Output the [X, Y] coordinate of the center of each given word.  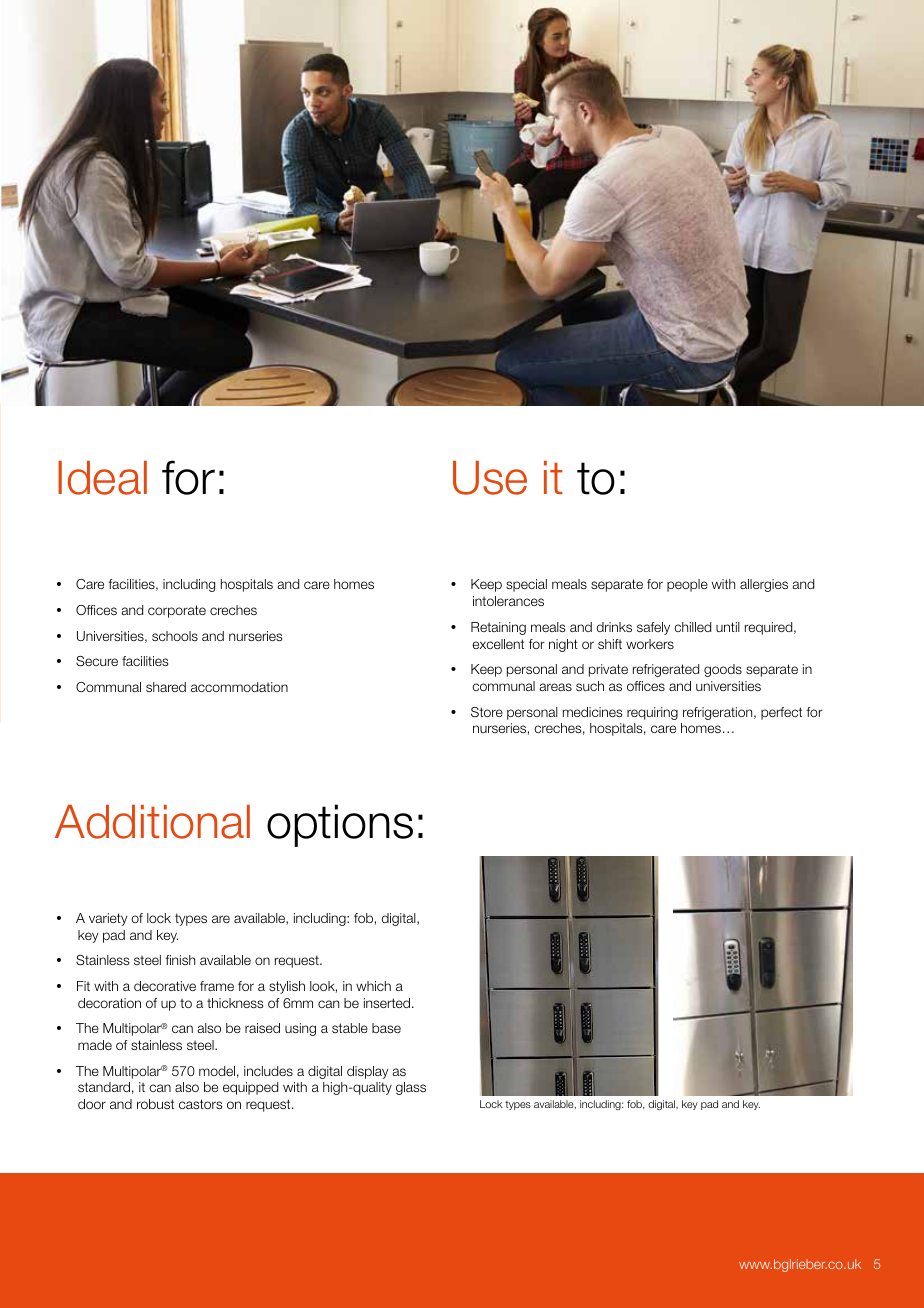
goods [723, 670]
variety [108, 919]
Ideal [102, 478]
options [340, 825]
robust [155, 1104]
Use [490, 478]
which [373, 986]
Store [487, 712]
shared [166, 687]
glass [411, 1088]
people [687, 585]
